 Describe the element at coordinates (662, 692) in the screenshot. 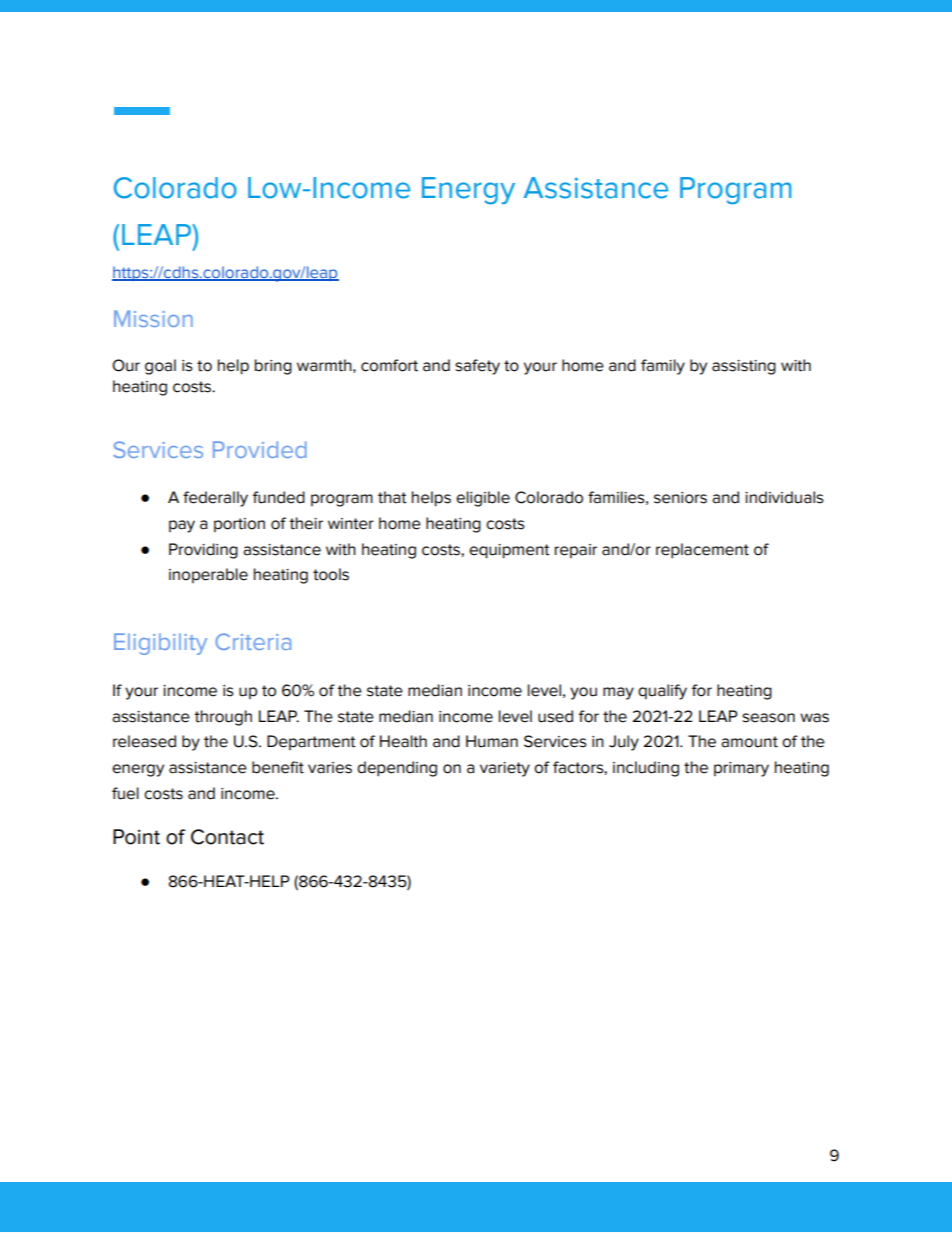

I see `qualify` at that location.
